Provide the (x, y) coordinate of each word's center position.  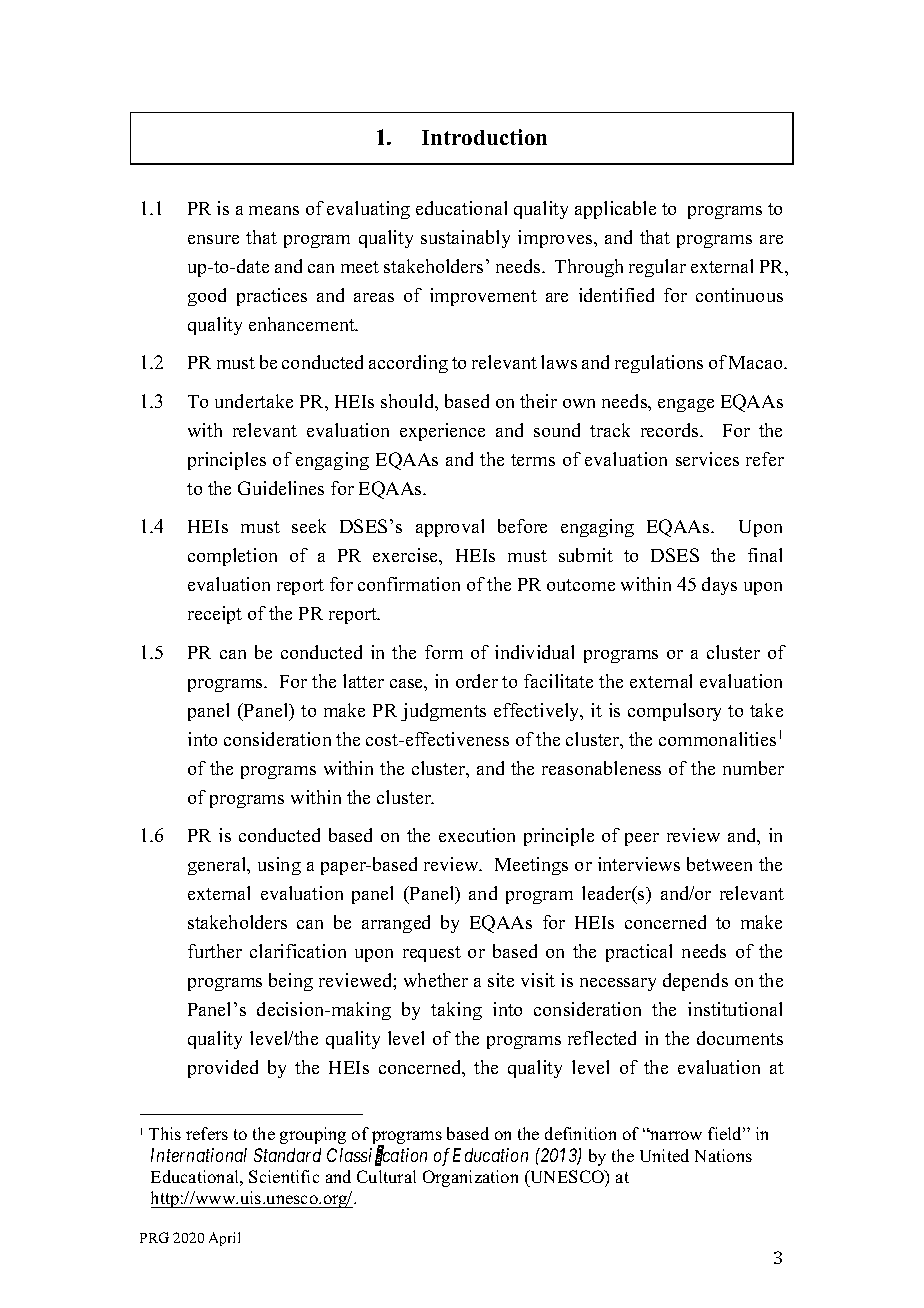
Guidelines (281, 488)
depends (695, 982)
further (215, 951)
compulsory (674, 712)
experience (442, 432)
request (432, 954)
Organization (470, 1178)
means (274, 210)
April (224, 1239)
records (671, 430)
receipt (215, 615)
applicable (615, 210)
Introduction (484, 137)
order (477, 681)
